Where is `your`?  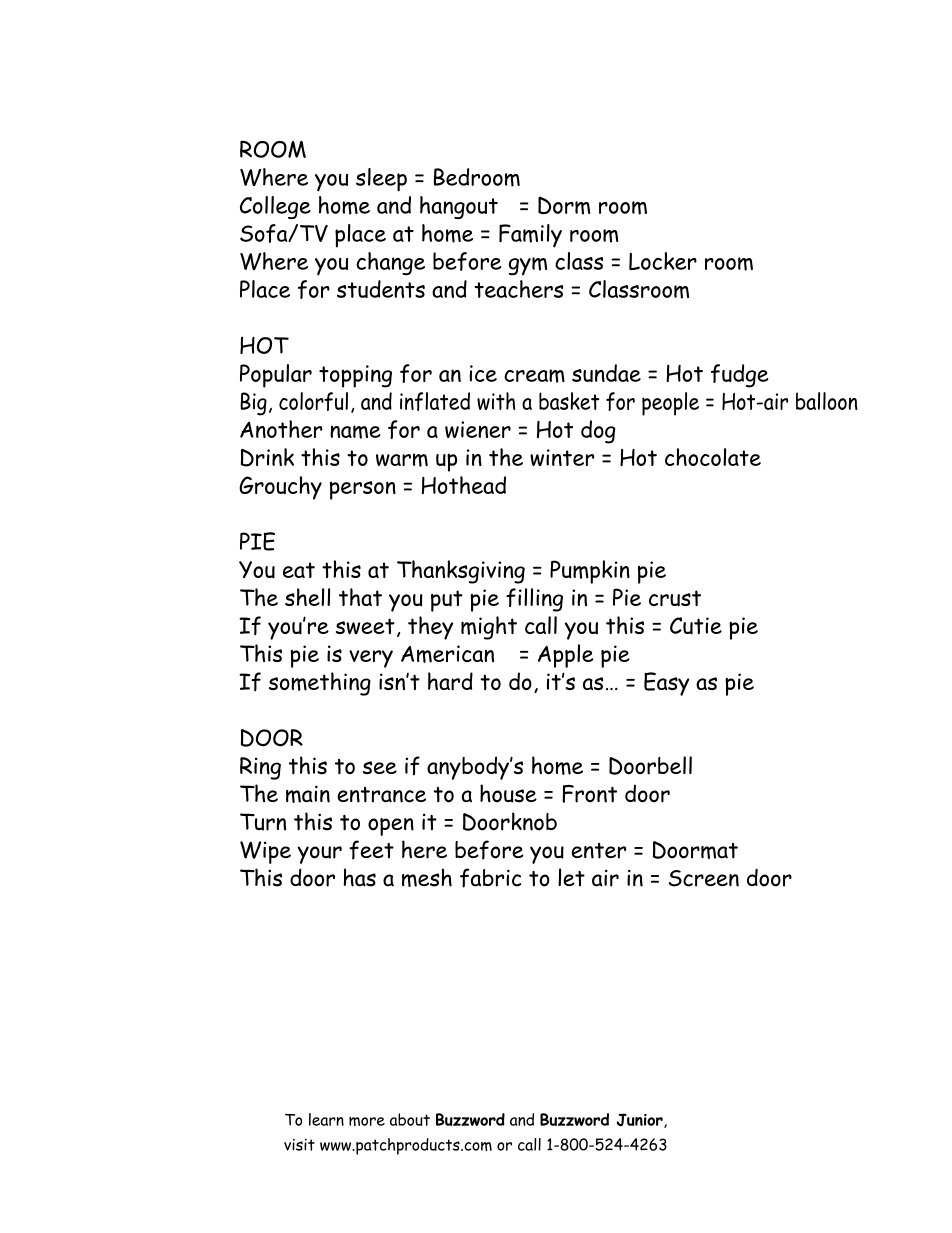
your is located at coordinates (319, 855).
